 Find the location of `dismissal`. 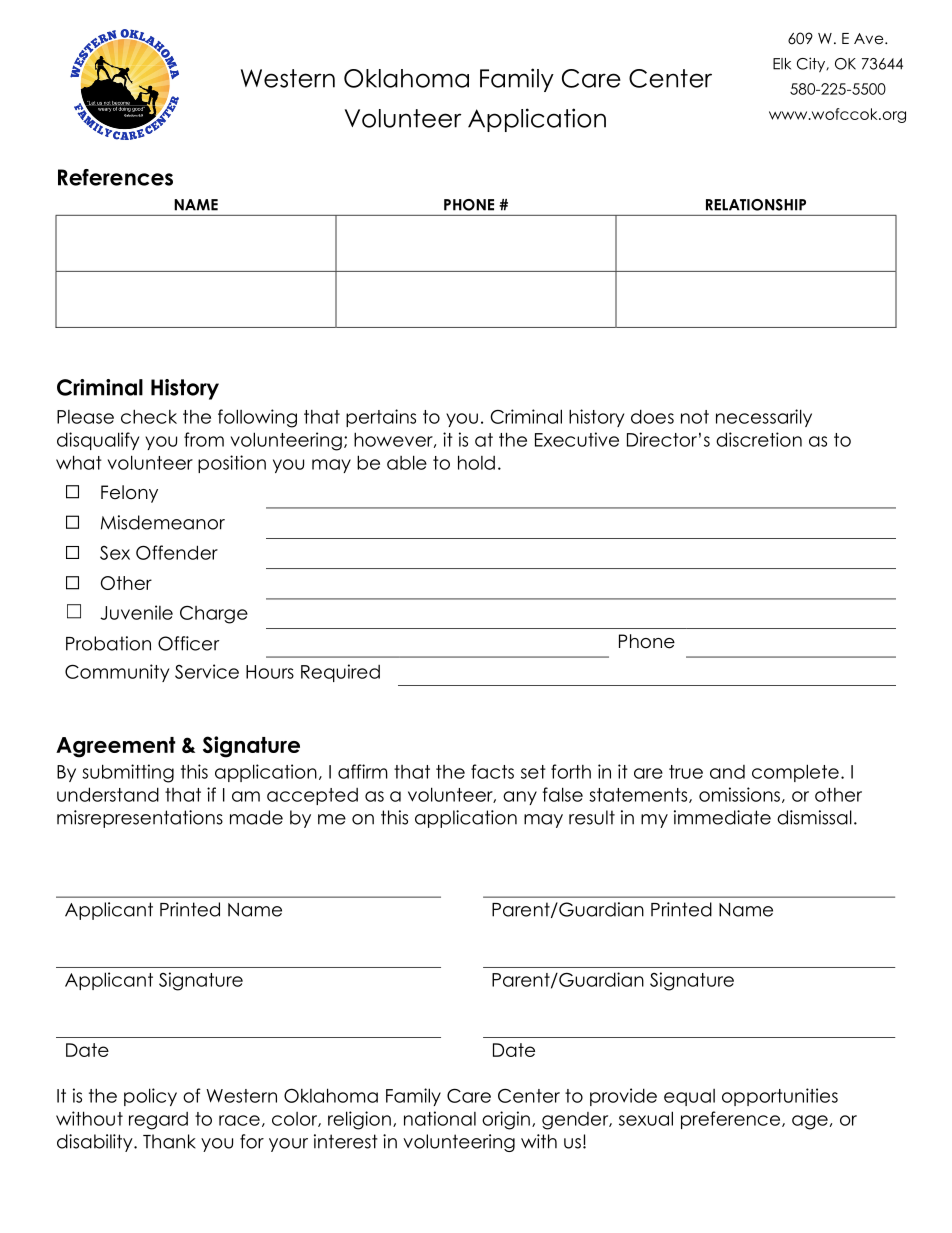

dismissal is located at coordinates (814, 817).
